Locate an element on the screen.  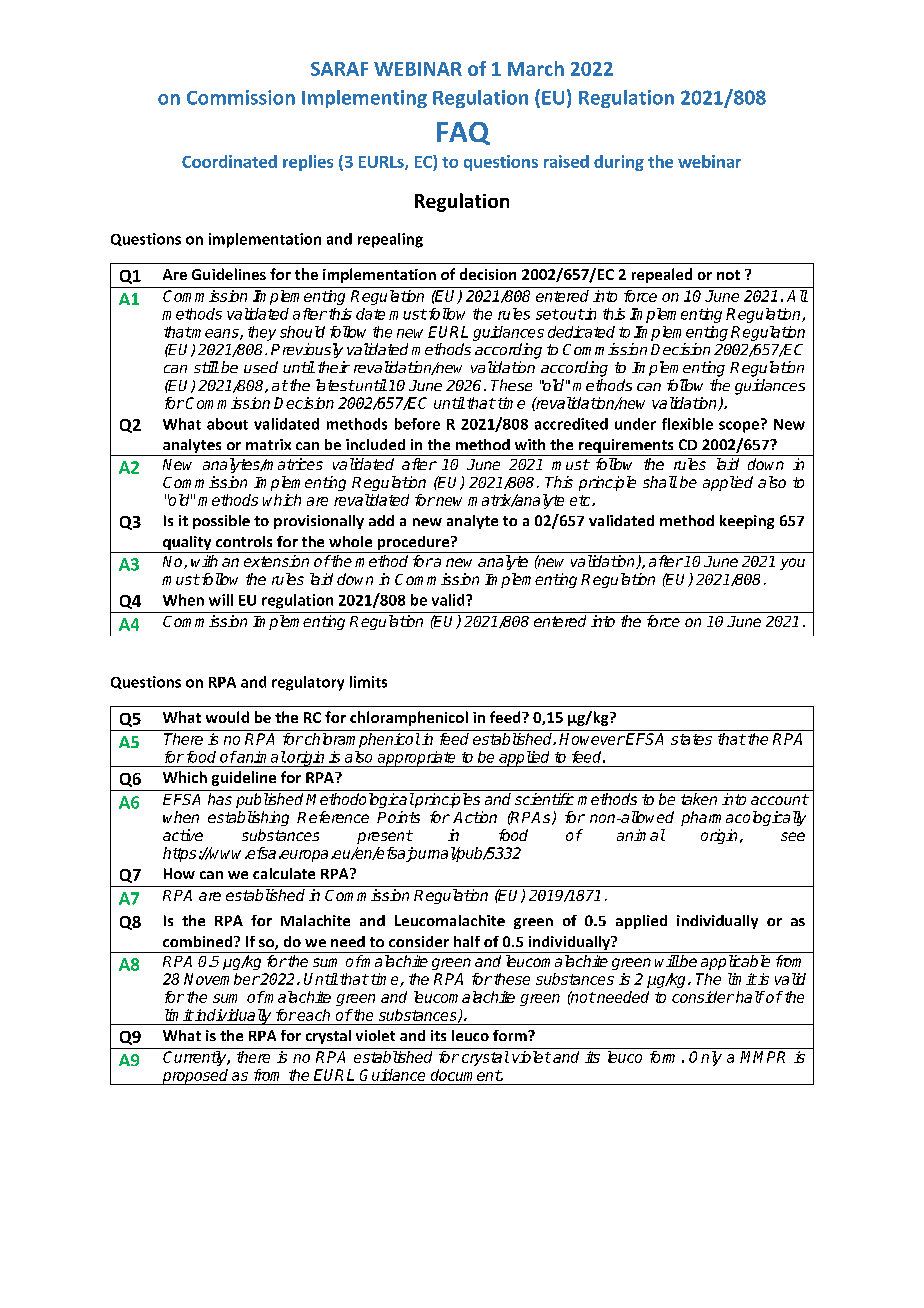
Coordinated is located at coordinates (229, 161).
